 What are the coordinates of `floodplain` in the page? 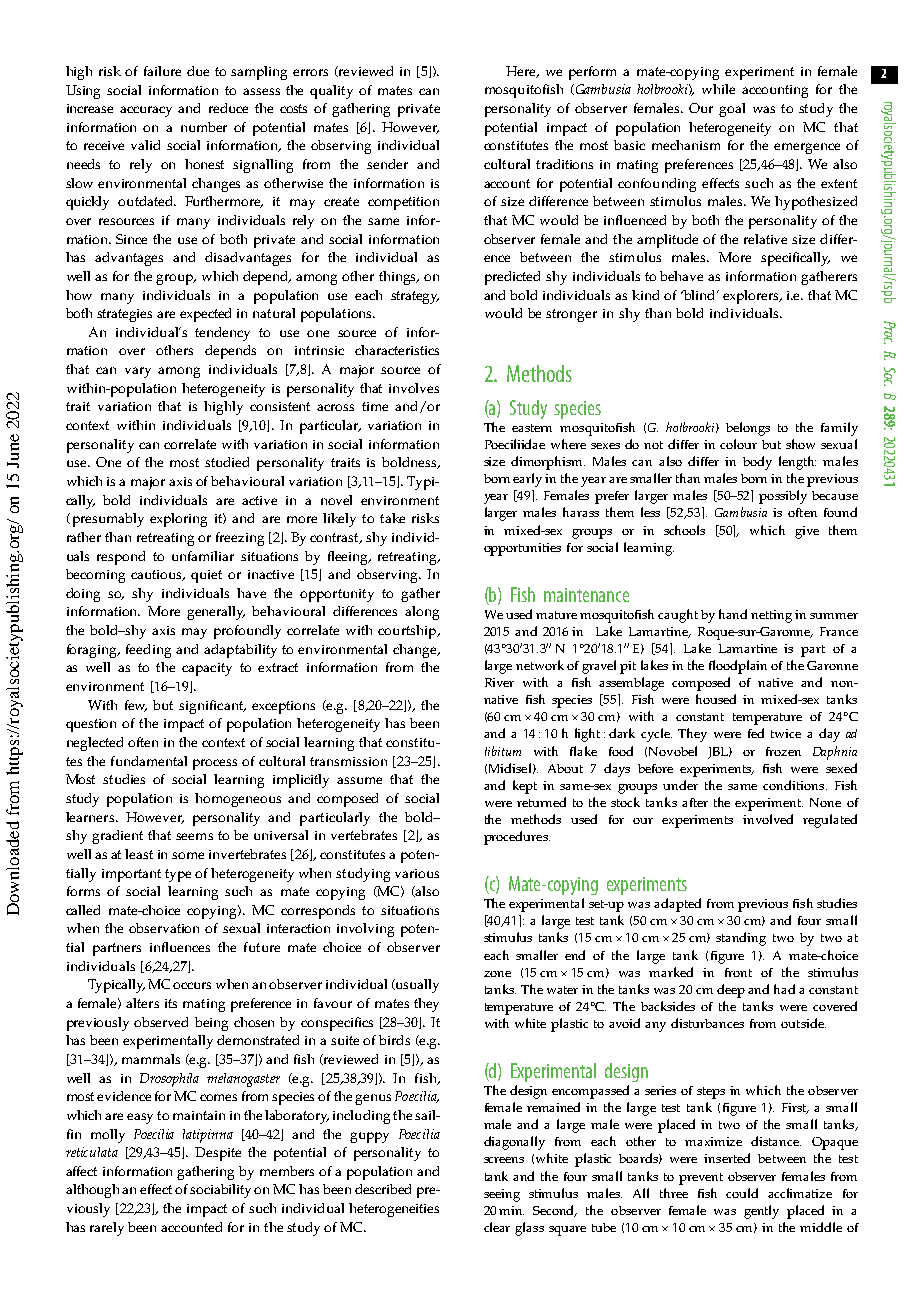 It's located at (738, 667).
